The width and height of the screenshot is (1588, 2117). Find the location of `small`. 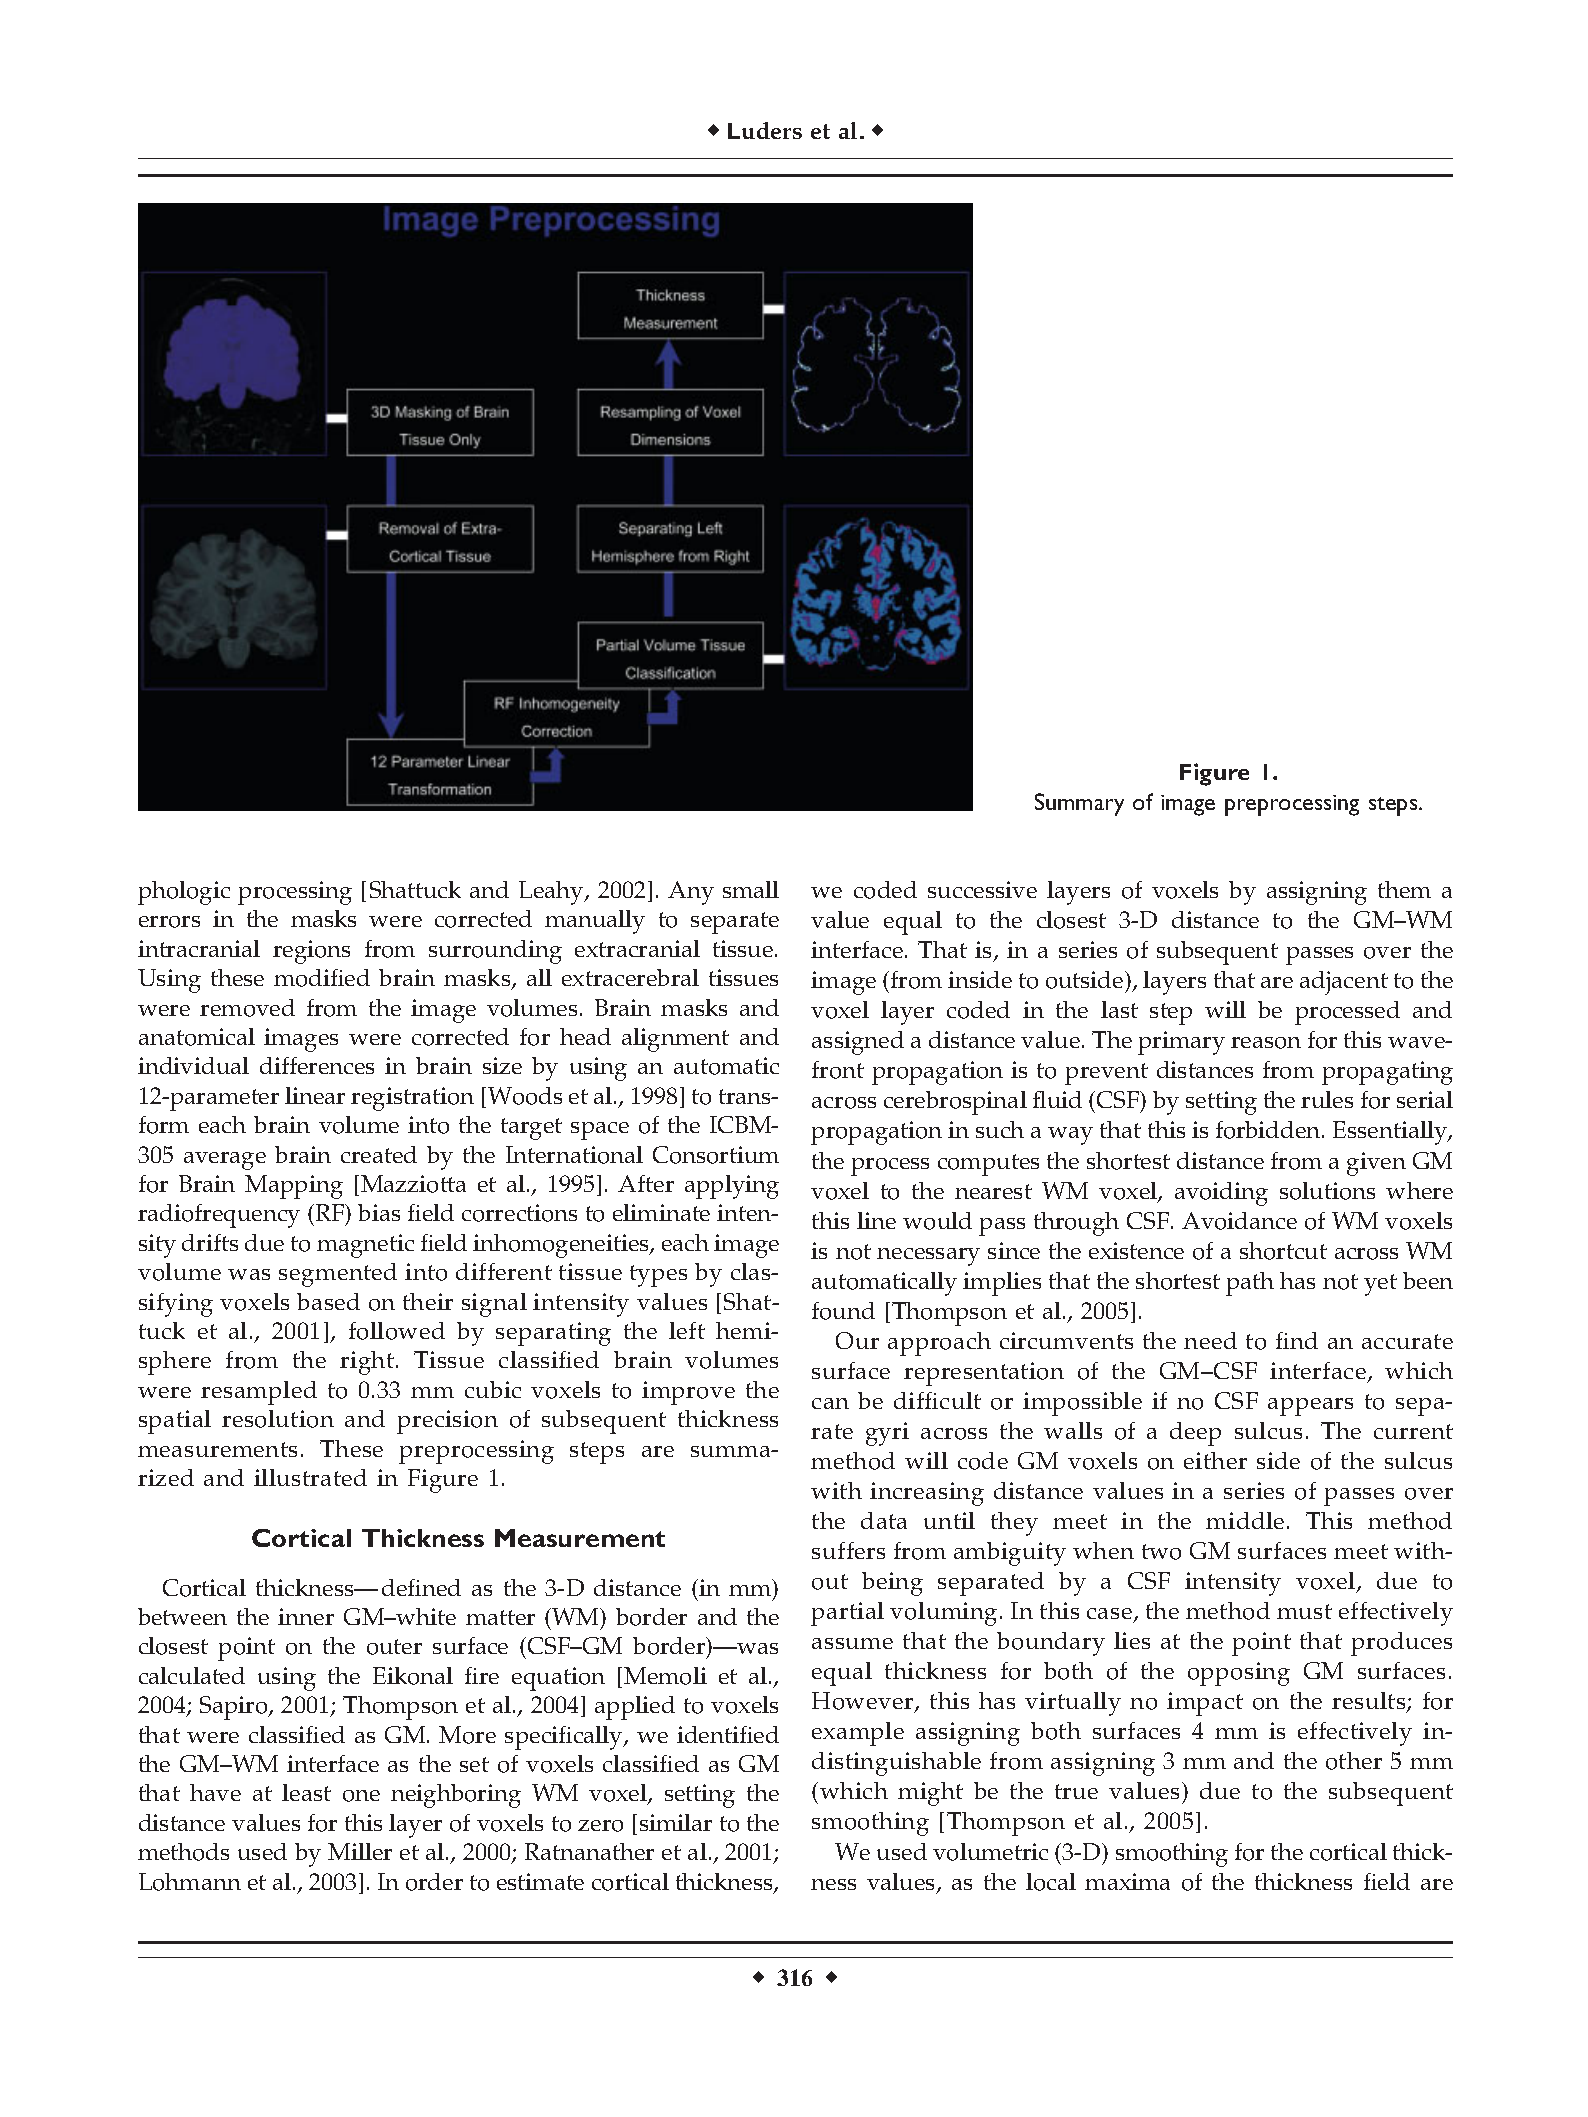

small is located at coordinates (751, 889).
